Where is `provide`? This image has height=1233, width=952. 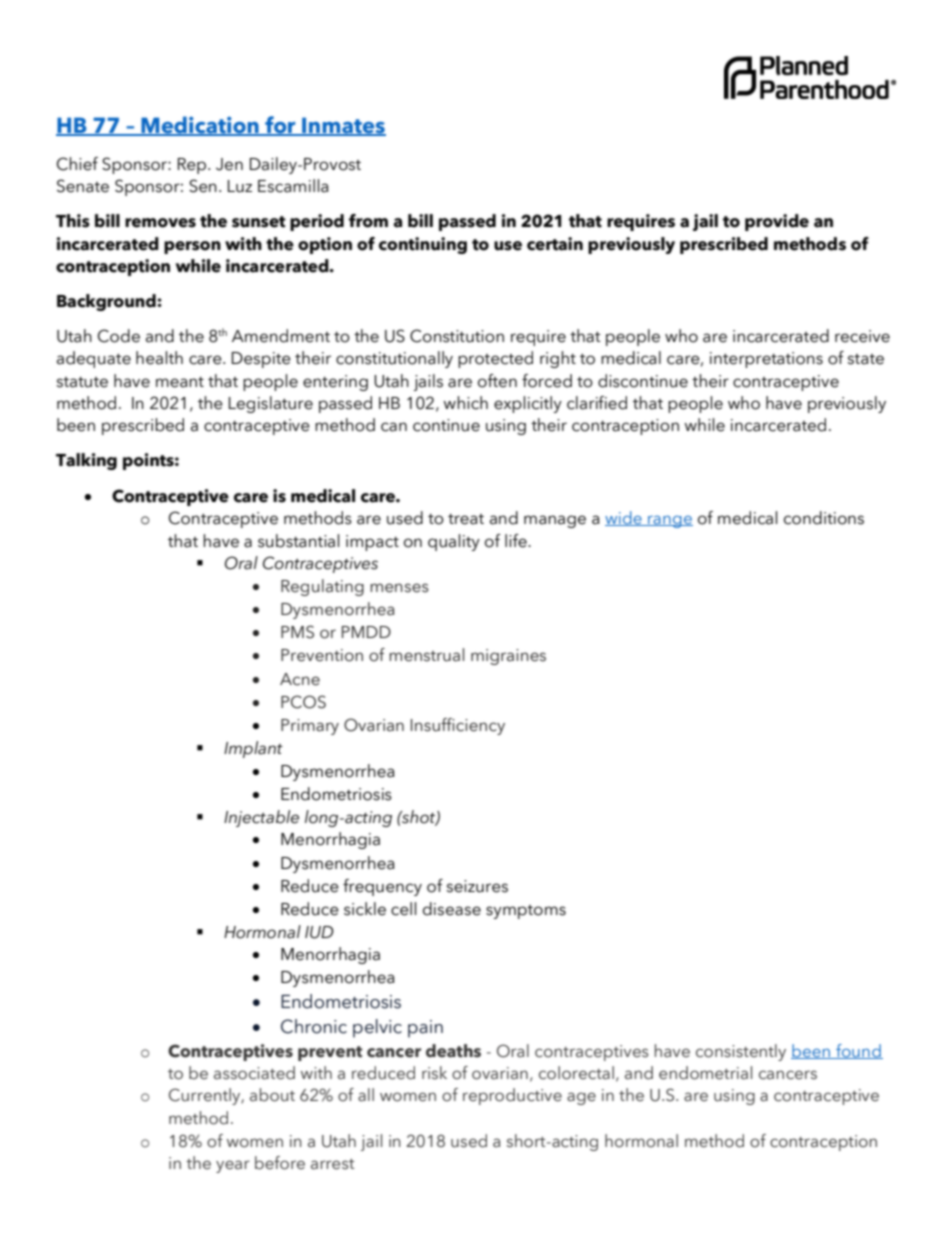
provide is located at coordinates (777, 222).
